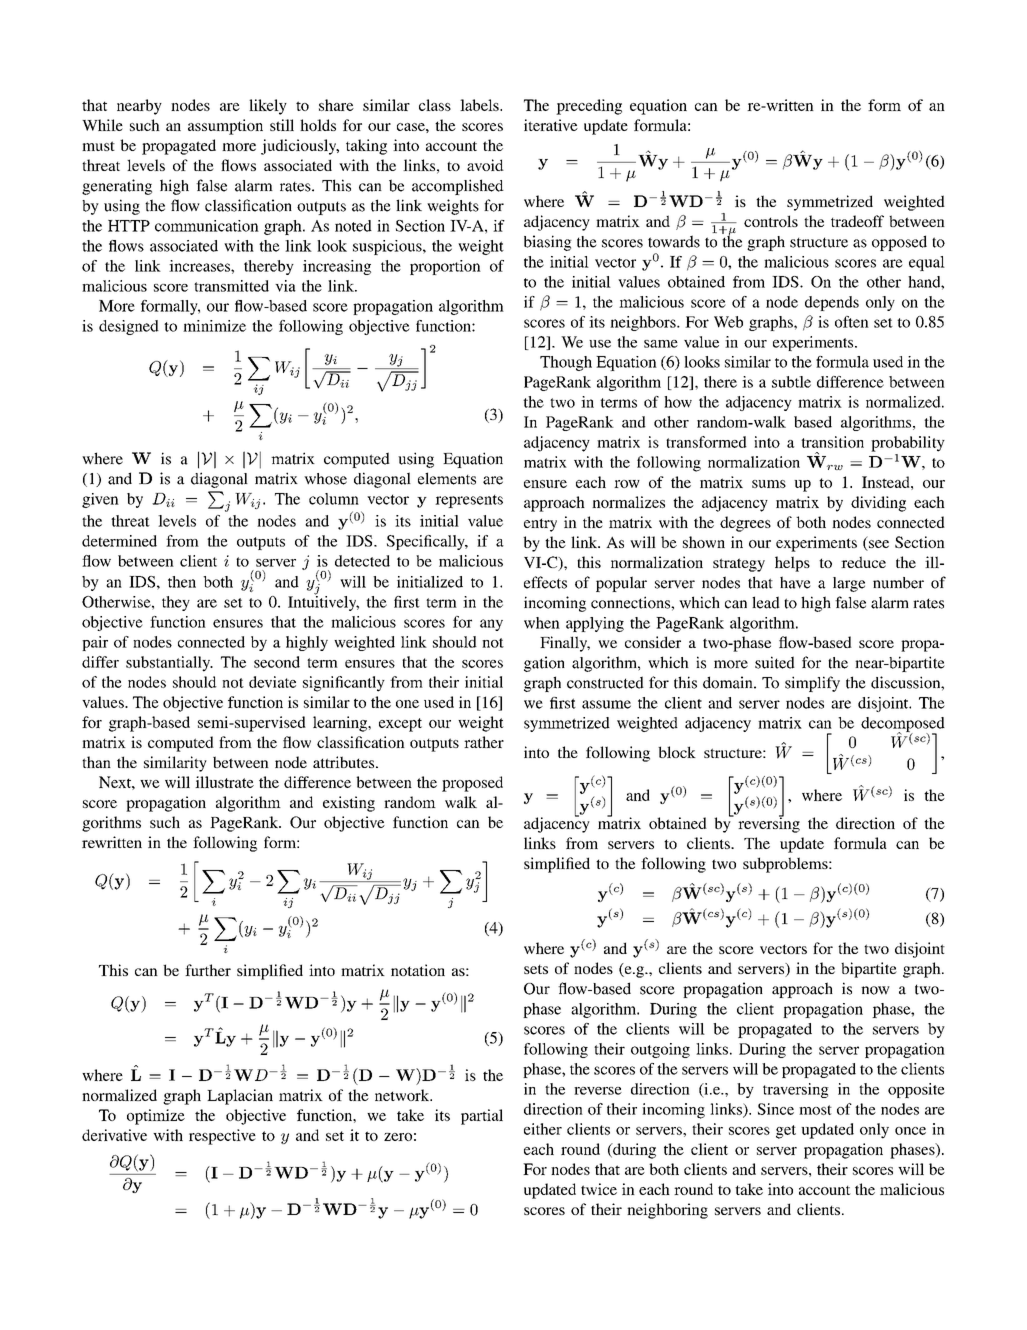 The height and width of the screenshot is (1330, 1027). I want to click on either, so click(543, 1129).
